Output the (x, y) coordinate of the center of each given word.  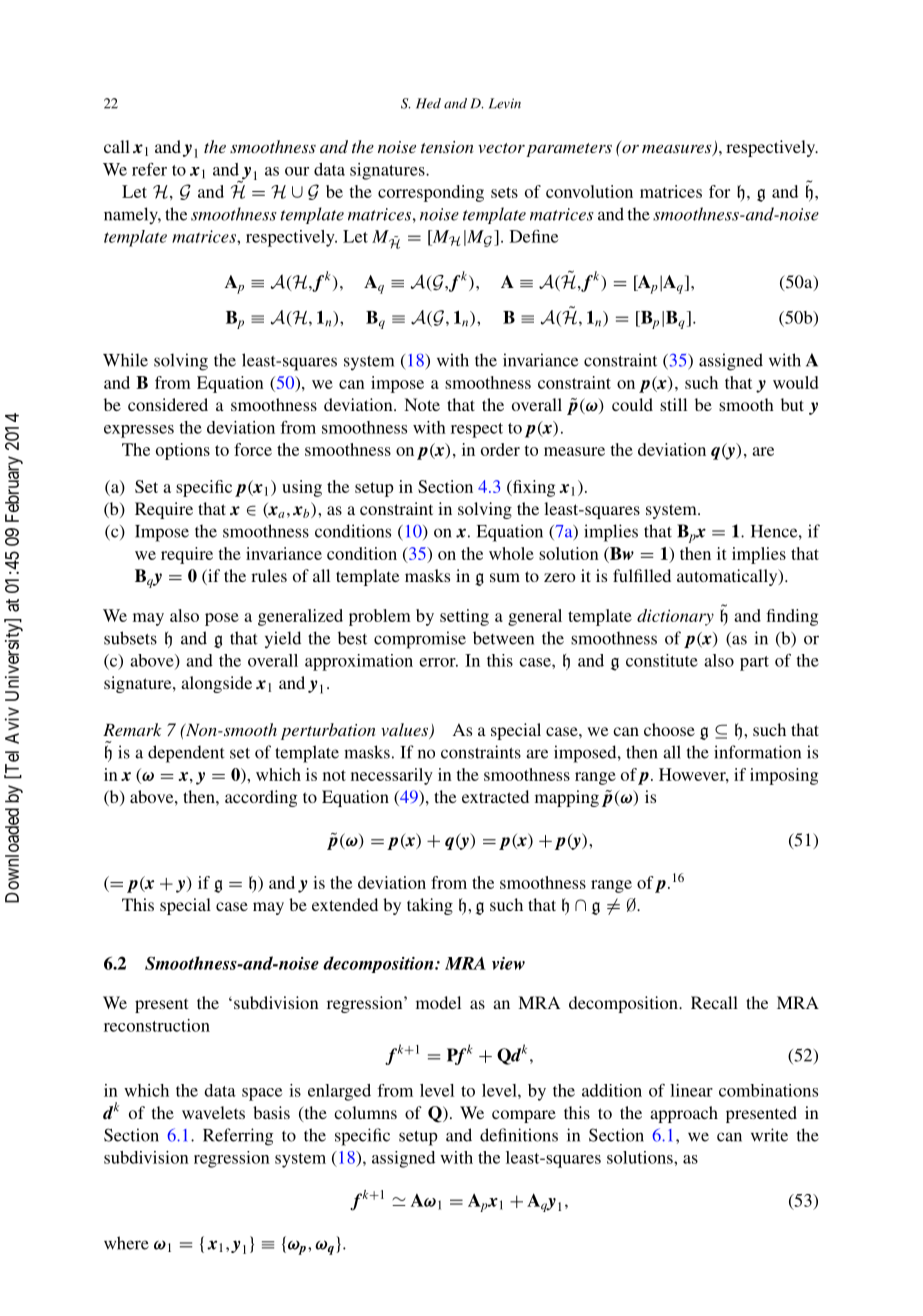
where (126, 1243)
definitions (519, 1135)
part (754, 663)
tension (447, 147)
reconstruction (157, 1025)
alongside (216, 684)
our (297, 171)
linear (691, 1090)
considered (168, 404)
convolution (589, 191)
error (438, 662)
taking (430, 906)
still (673, 404)
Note (422, 404)
